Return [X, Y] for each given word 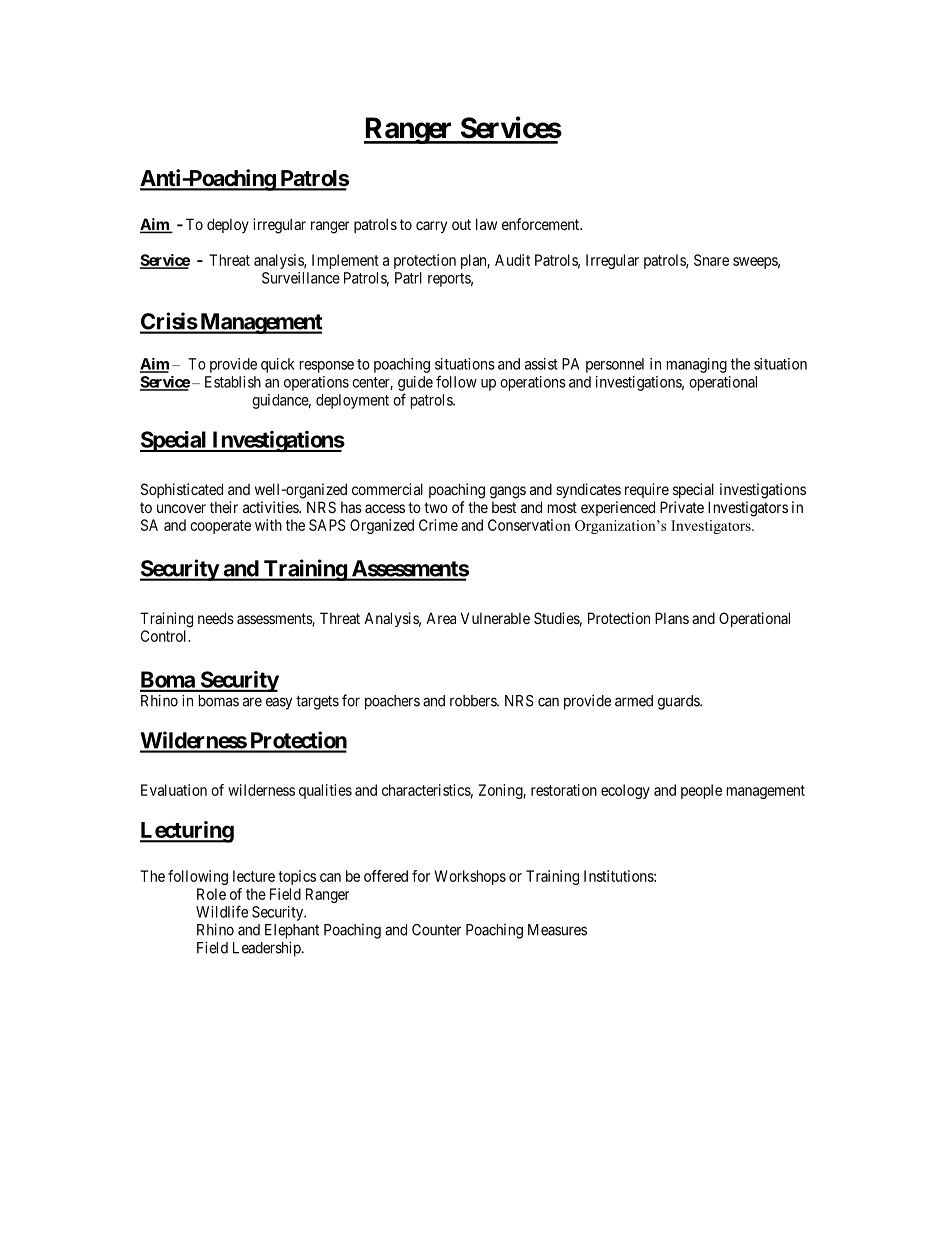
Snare [711, 260]
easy [279, 703]
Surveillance [301, 278]
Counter [436, 930]
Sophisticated [182, 490]
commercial [387, 489]
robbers [474, 701]
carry [431, 227]
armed [634, 701]
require [647, 490]
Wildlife [222, 911]
